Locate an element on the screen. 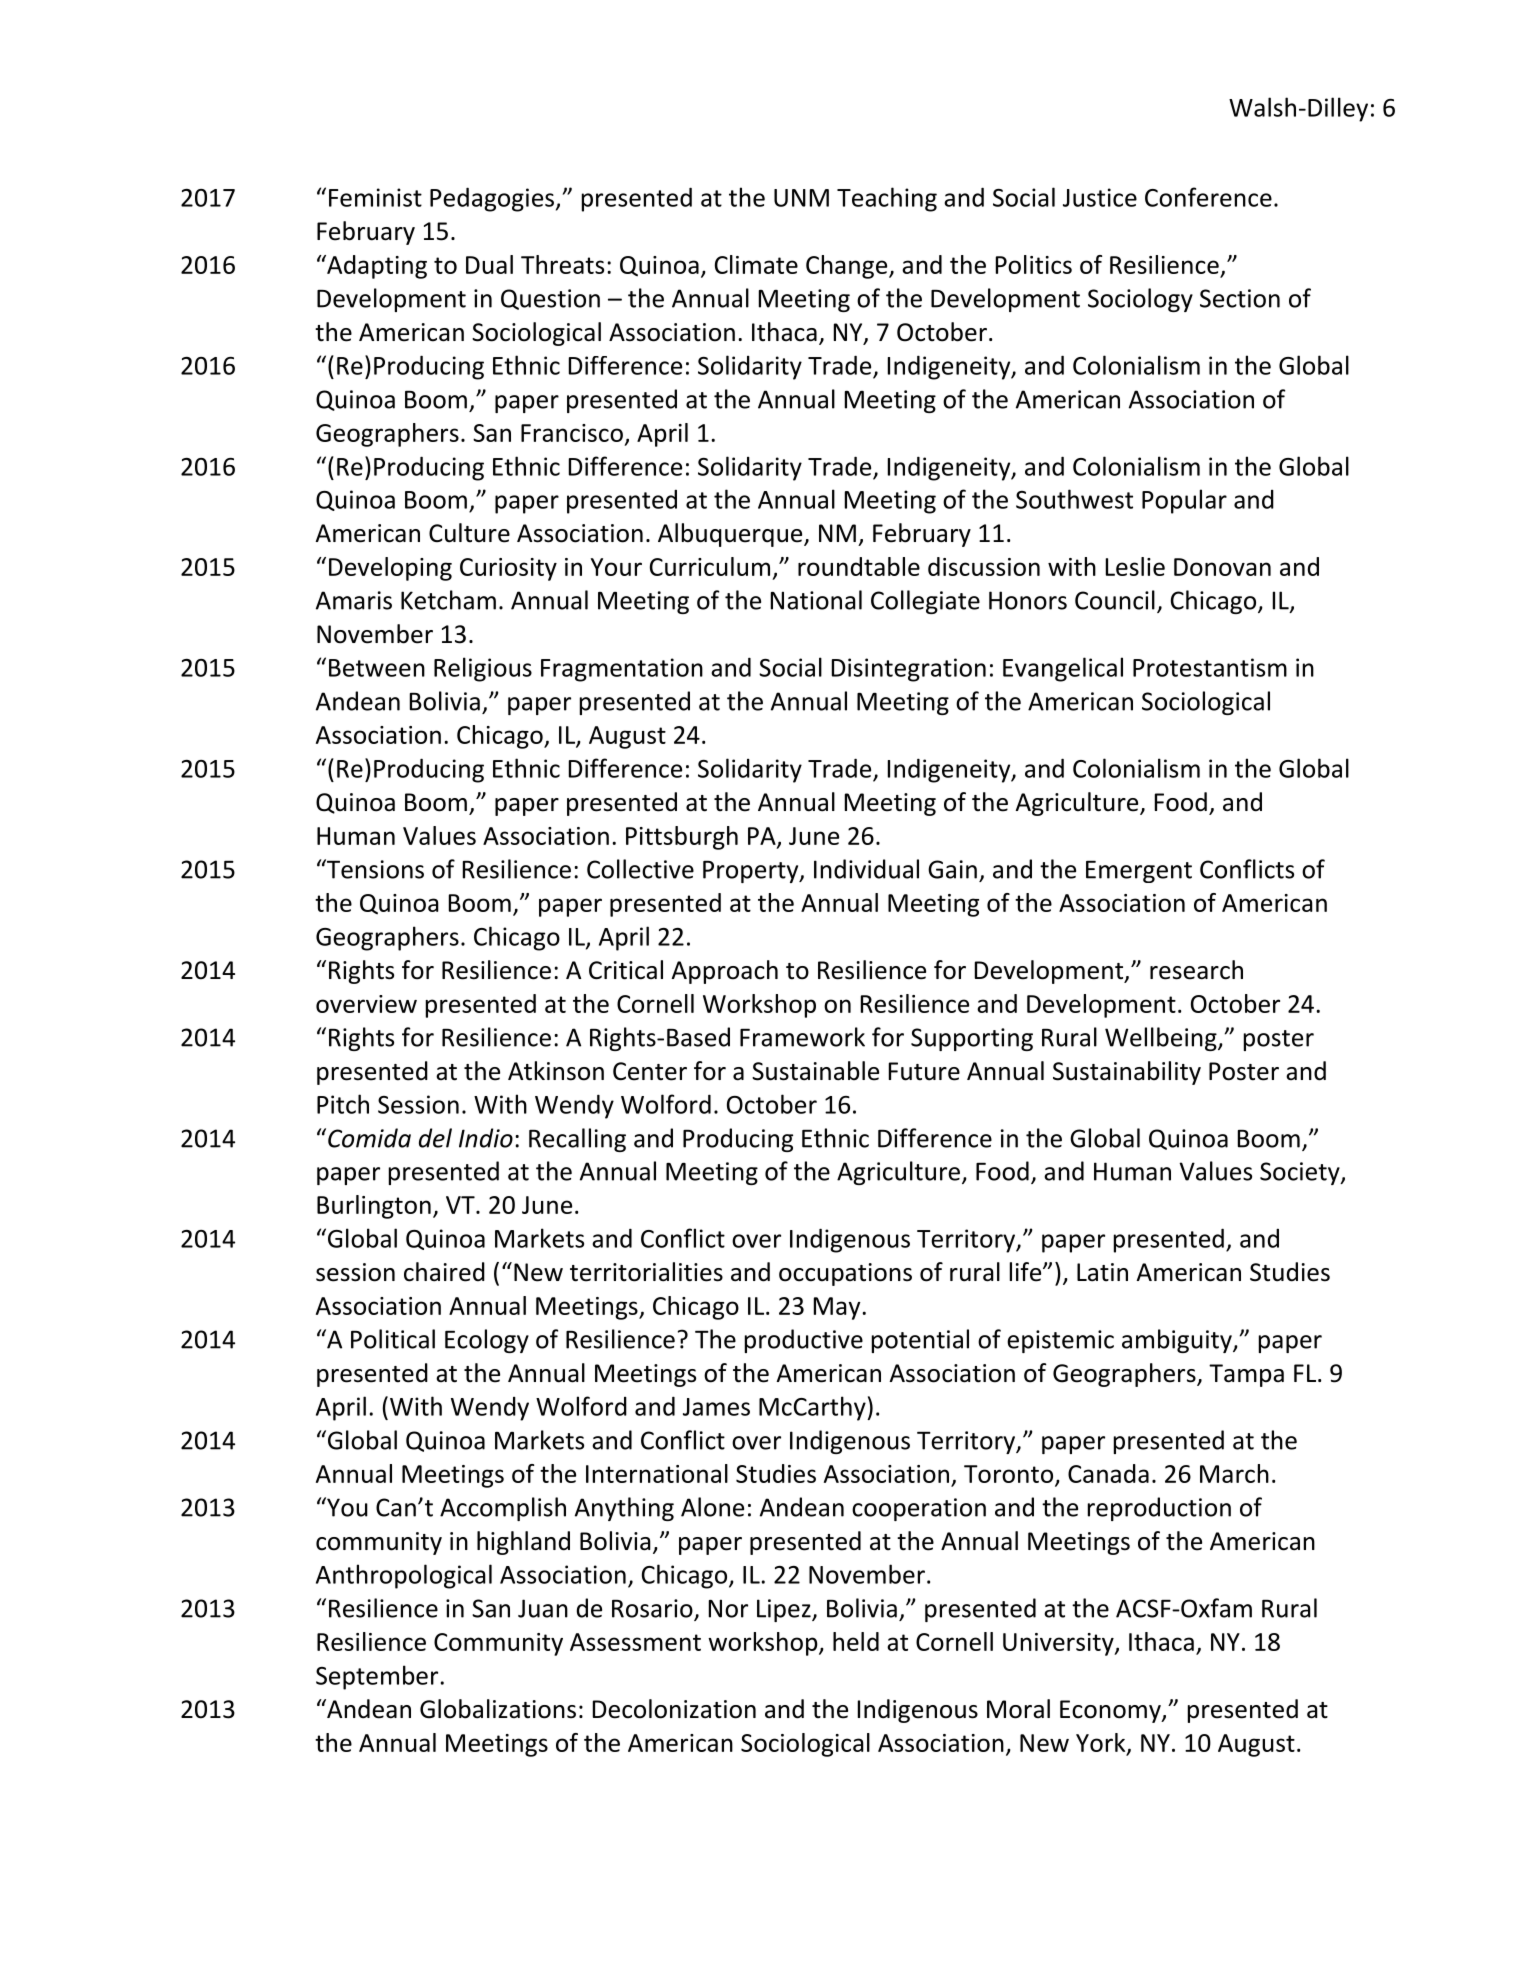 The image size is (1531, 1981). ambiguity is located at coordinates (1178, 1341).
